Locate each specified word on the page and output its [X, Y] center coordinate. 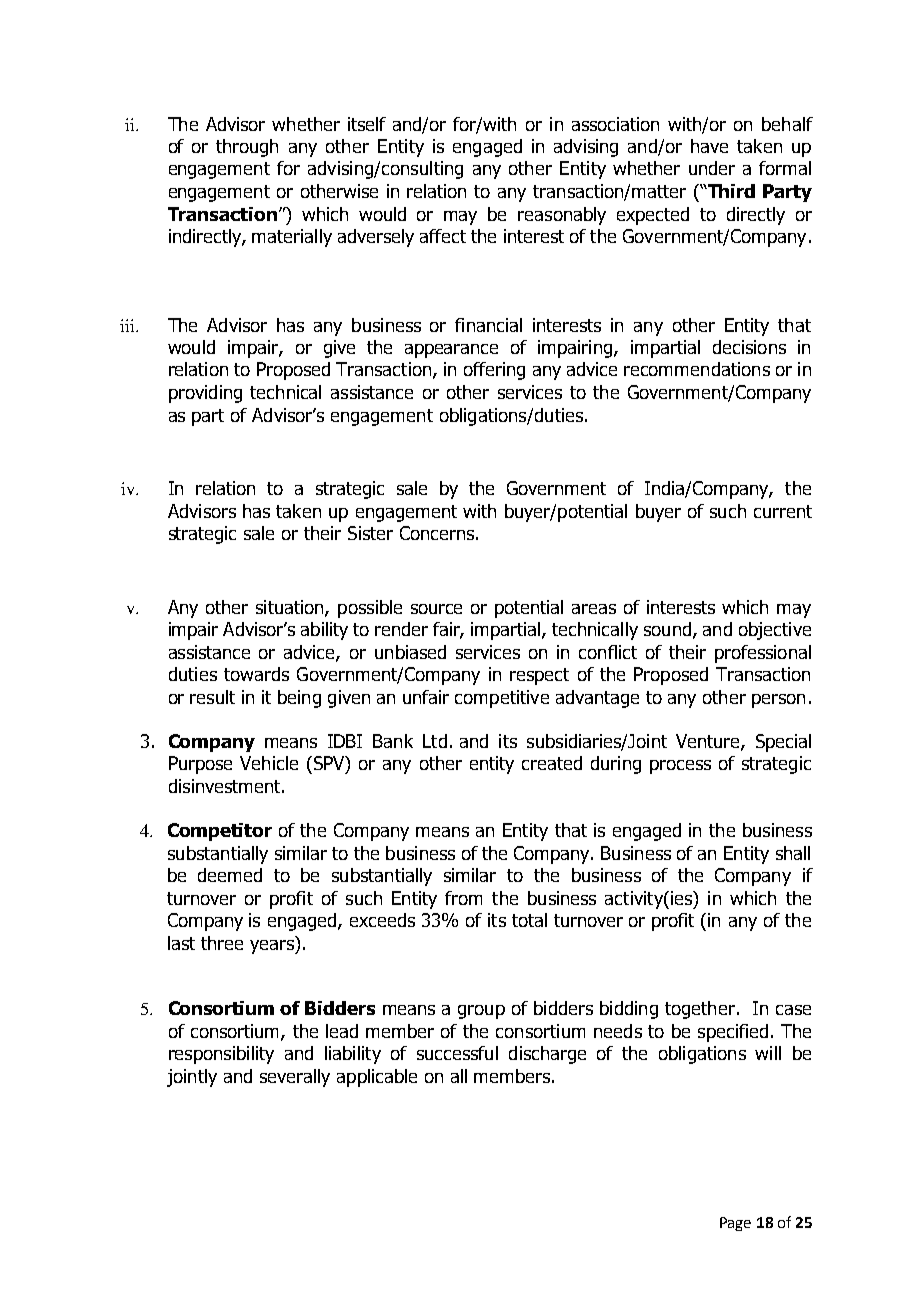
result [212, 697]
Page [735, 1224]
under [712, 168]
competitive [502, 699]
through [247, 148]
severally [295, 1078]
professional [763, 654]
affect [443, 236]
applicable [377, 1078]
